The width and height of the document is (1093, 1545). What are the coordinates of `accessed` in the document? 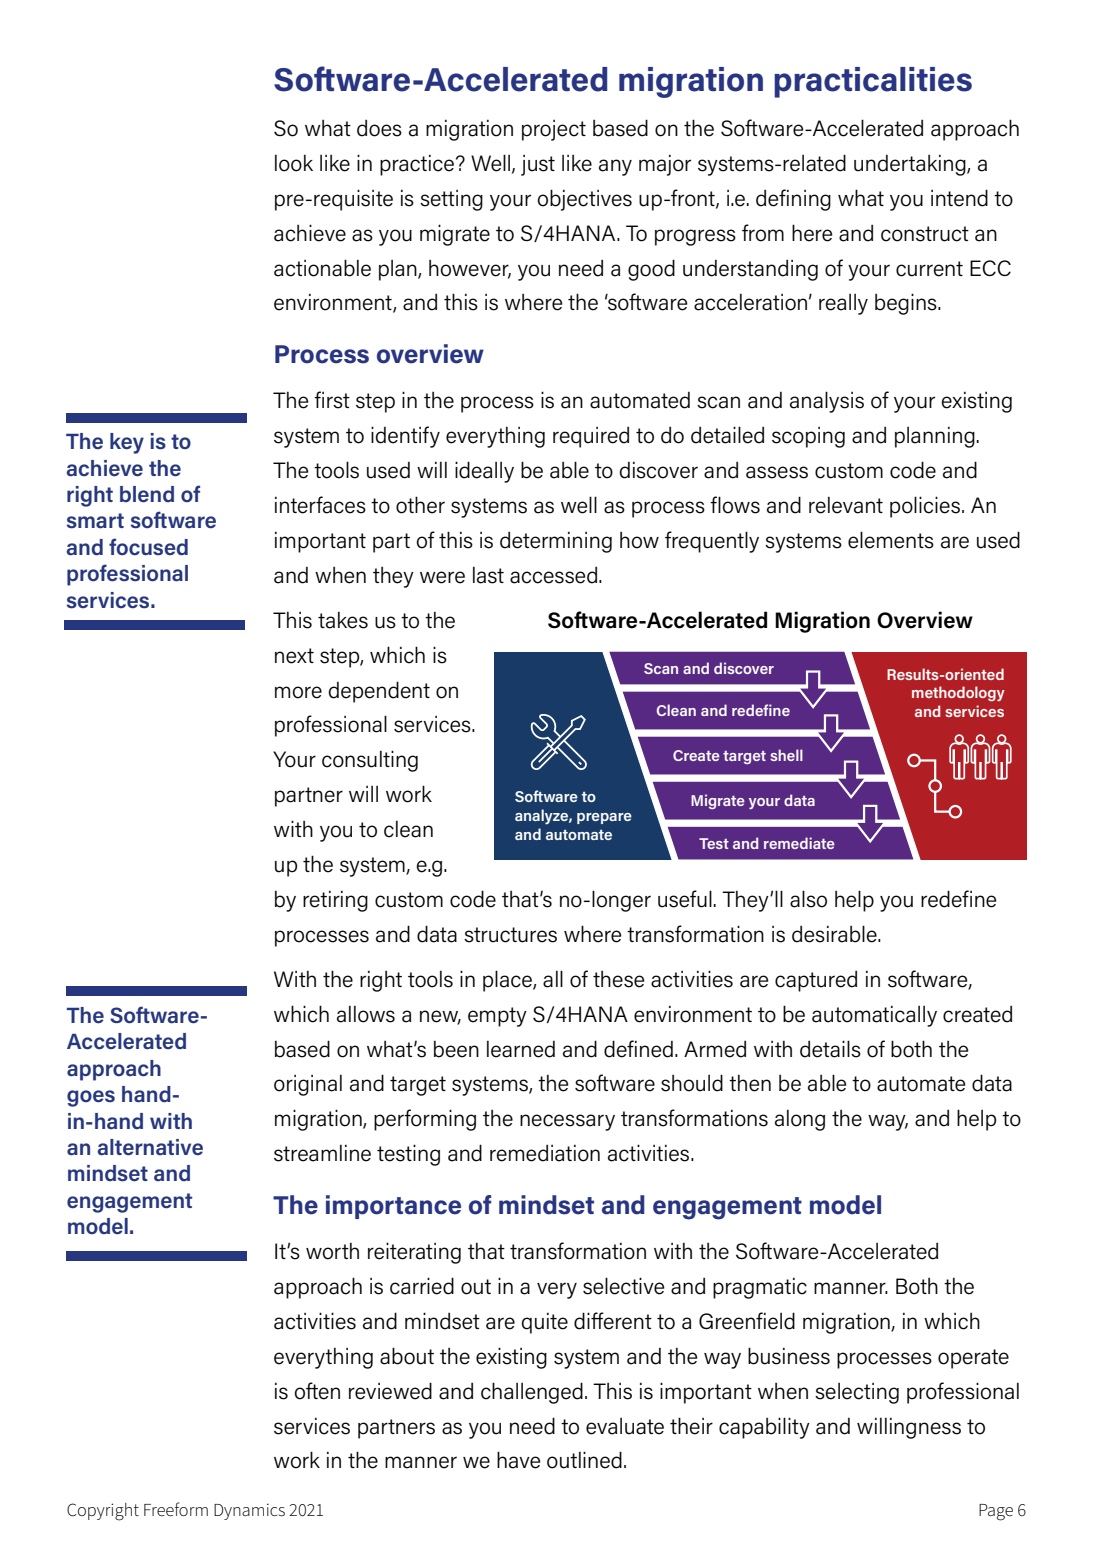 It's located at (553, 575).
